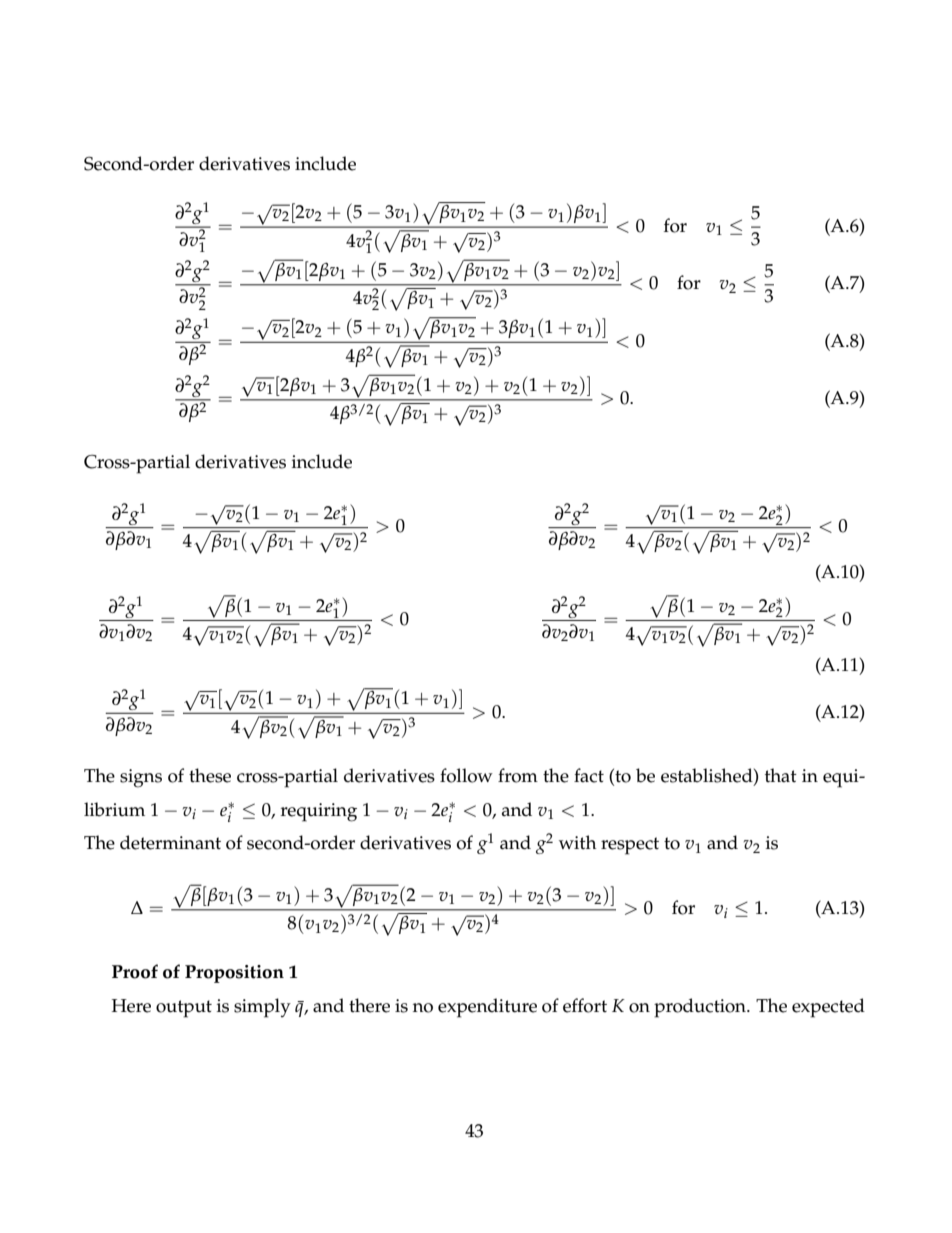 Image resolution: width=952 pixels, height=1233 pixels. I want to click on determinant, so click(170, 842).
